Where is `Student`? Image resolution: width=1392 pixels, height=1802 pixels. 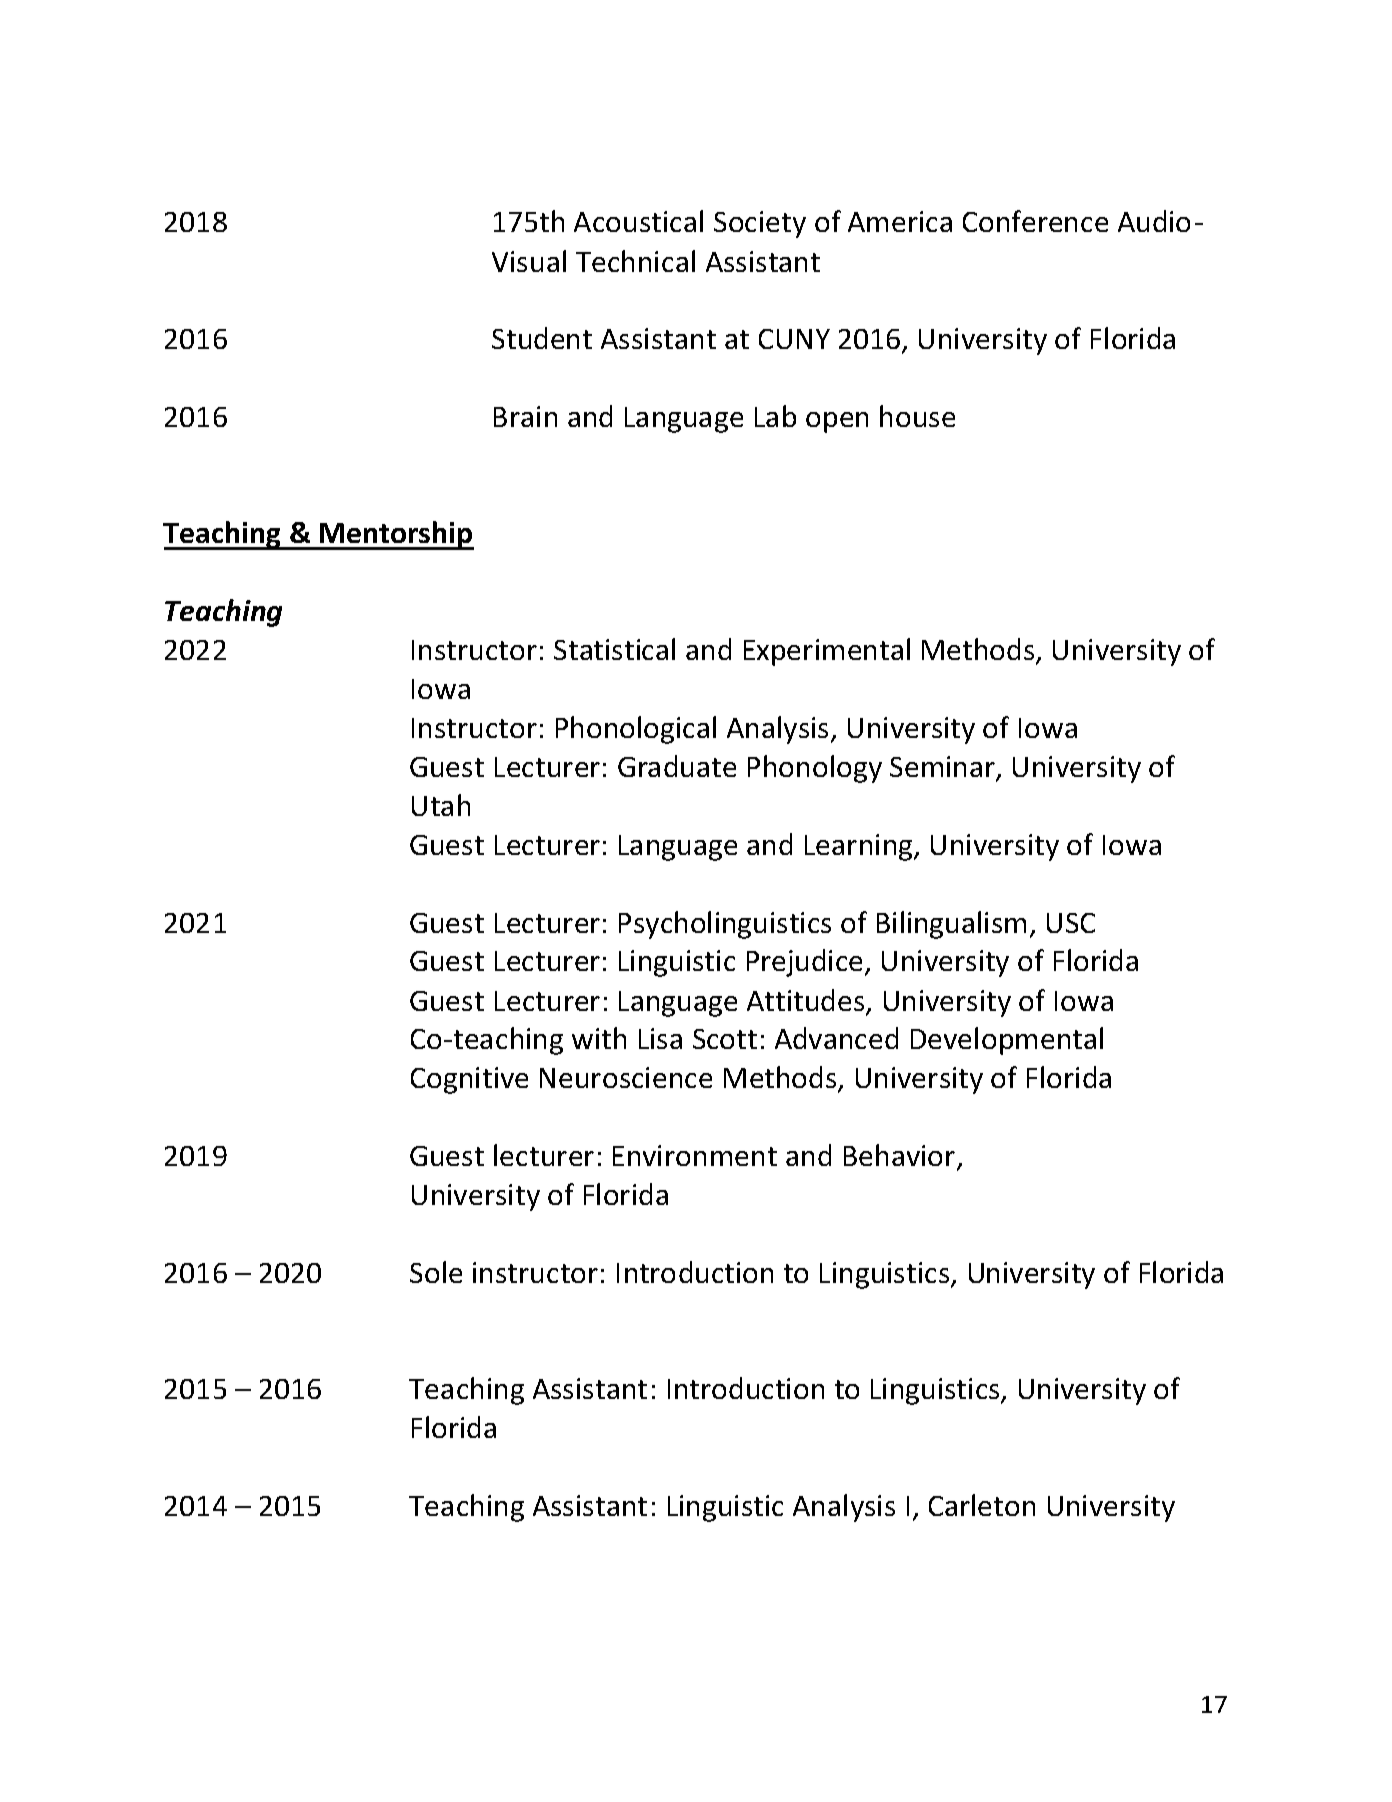 Student is located at coordinates (542, 338).
